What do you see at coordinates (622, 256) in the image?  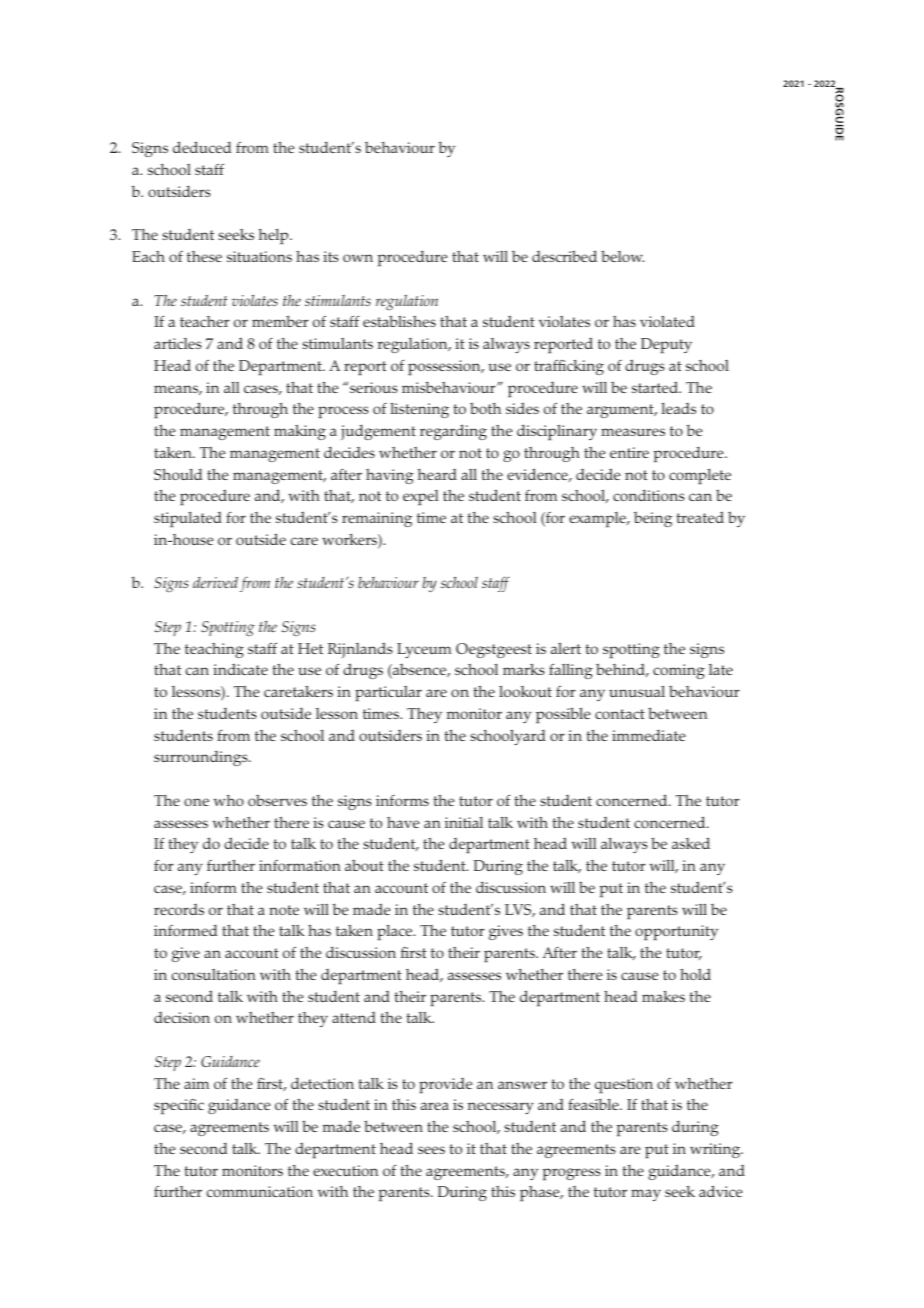 I see `below` at bounding box center [622, 256].
